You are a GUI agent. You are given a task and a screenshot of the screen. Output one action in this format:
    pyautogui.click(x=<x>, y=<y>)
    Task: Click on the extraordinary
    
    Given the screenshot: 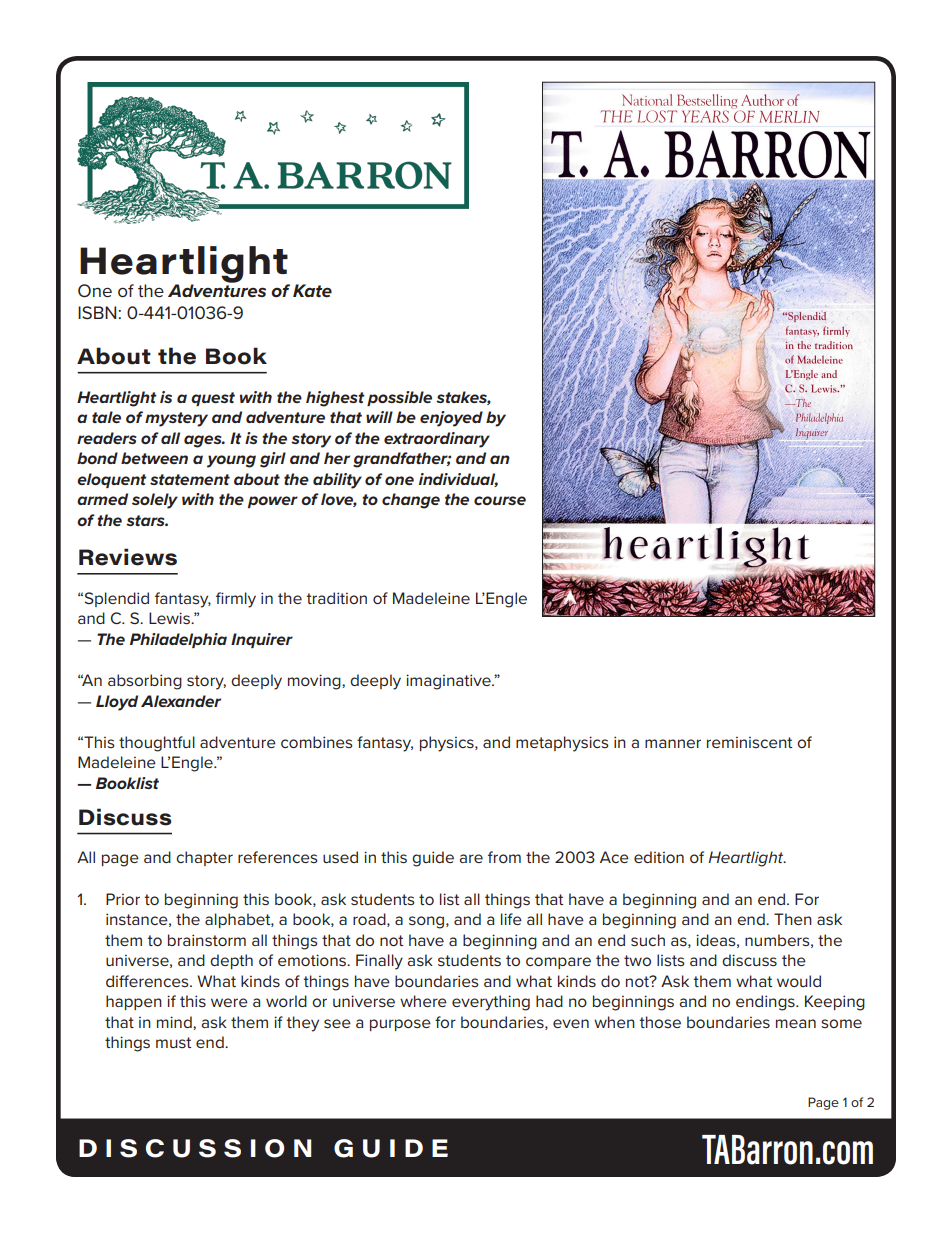 What is the action you would take?
    pyautogui.click(x=437, y=440)
